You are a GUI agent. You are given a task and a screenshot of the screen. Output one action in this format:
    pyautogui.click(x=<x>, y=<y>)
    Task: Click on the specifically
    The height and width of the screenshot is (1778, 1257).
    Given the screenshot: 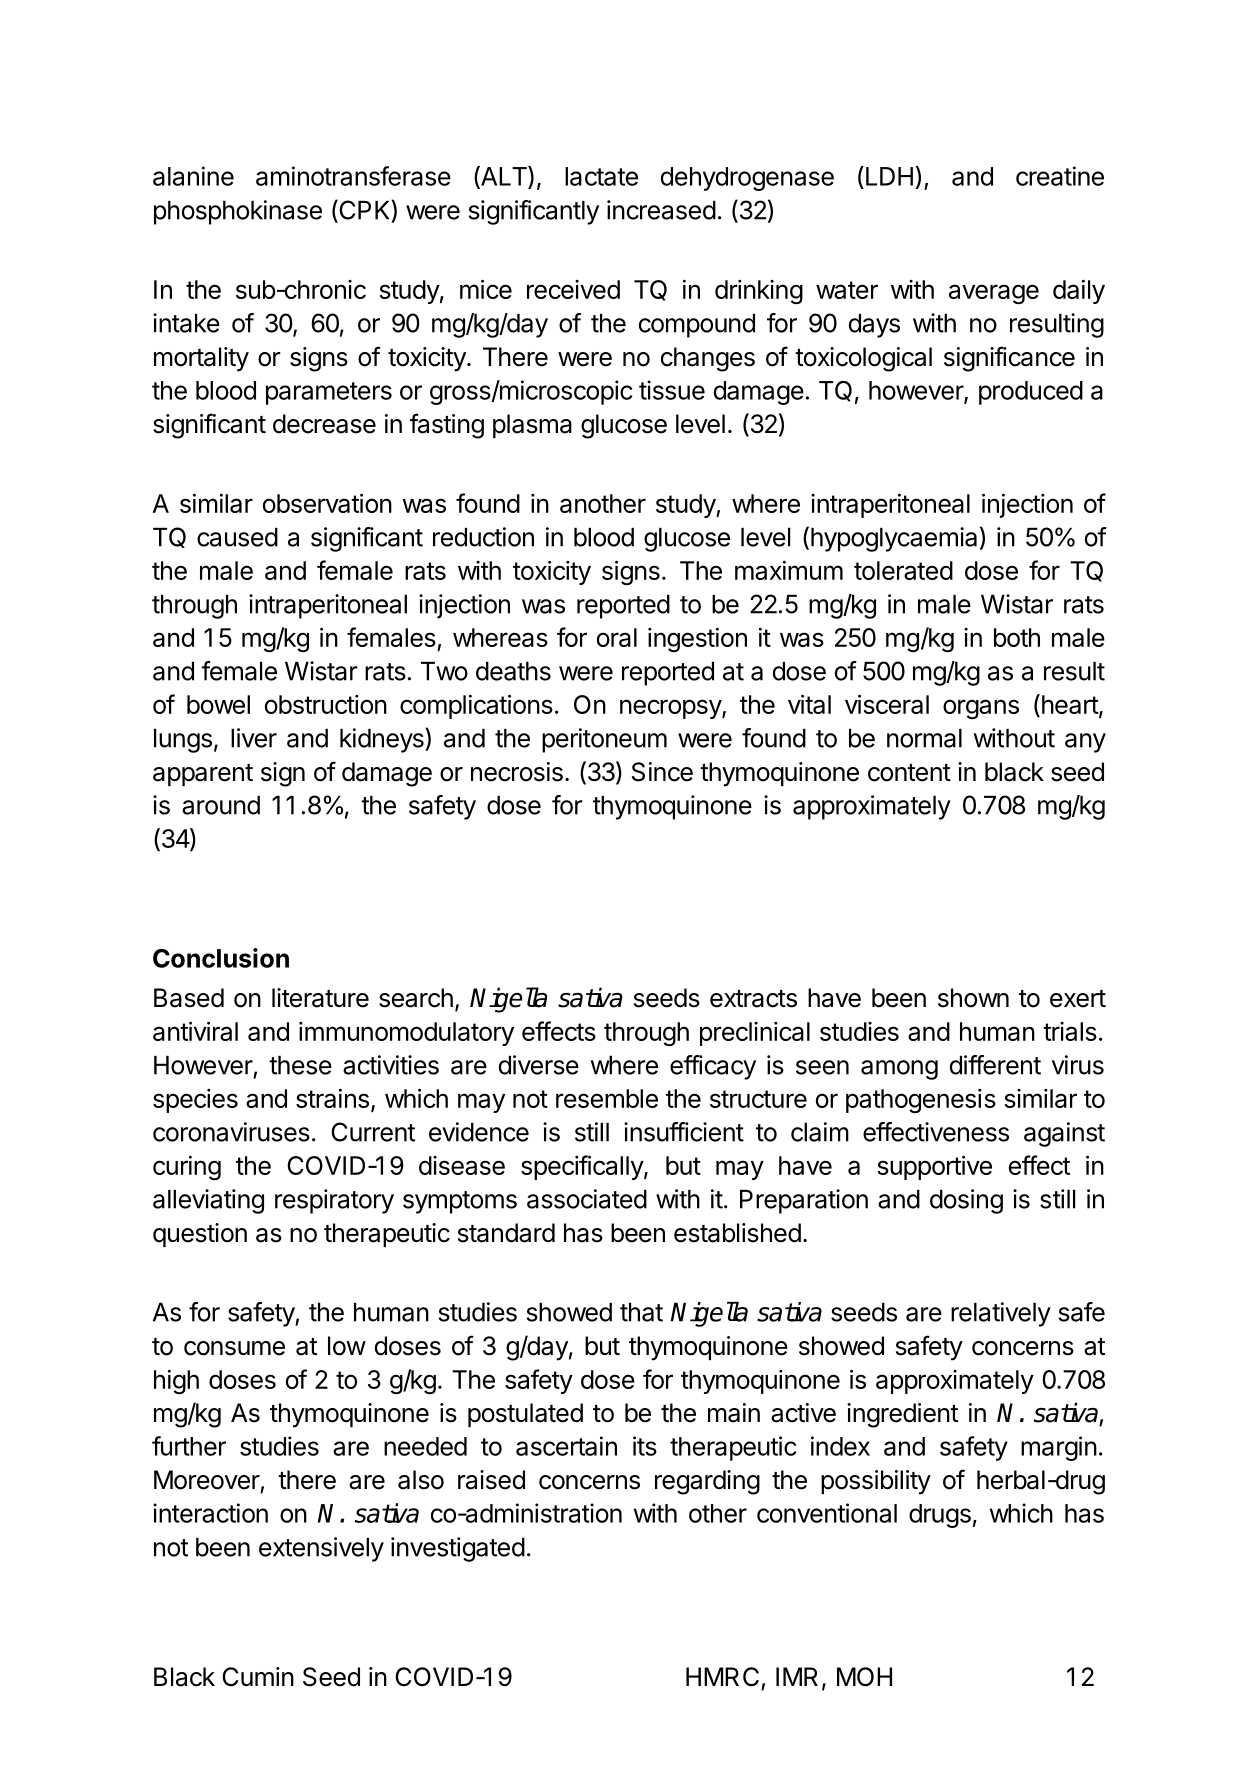 What is the action you would take?
    pyautogui.click(x=583, y=1167)
